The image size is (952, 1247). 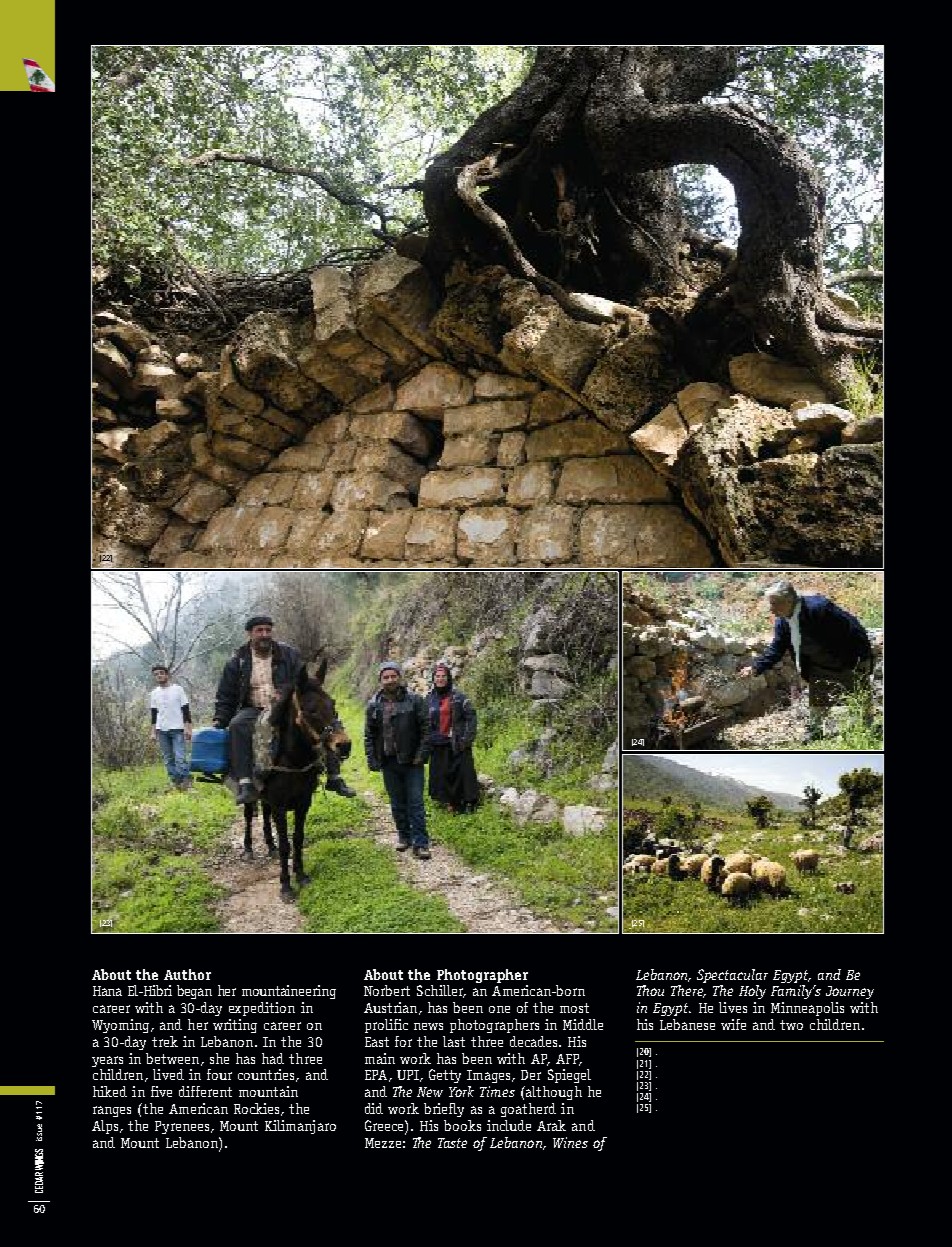 I want to click on Spiegel, so click(x=569, y=1076).
